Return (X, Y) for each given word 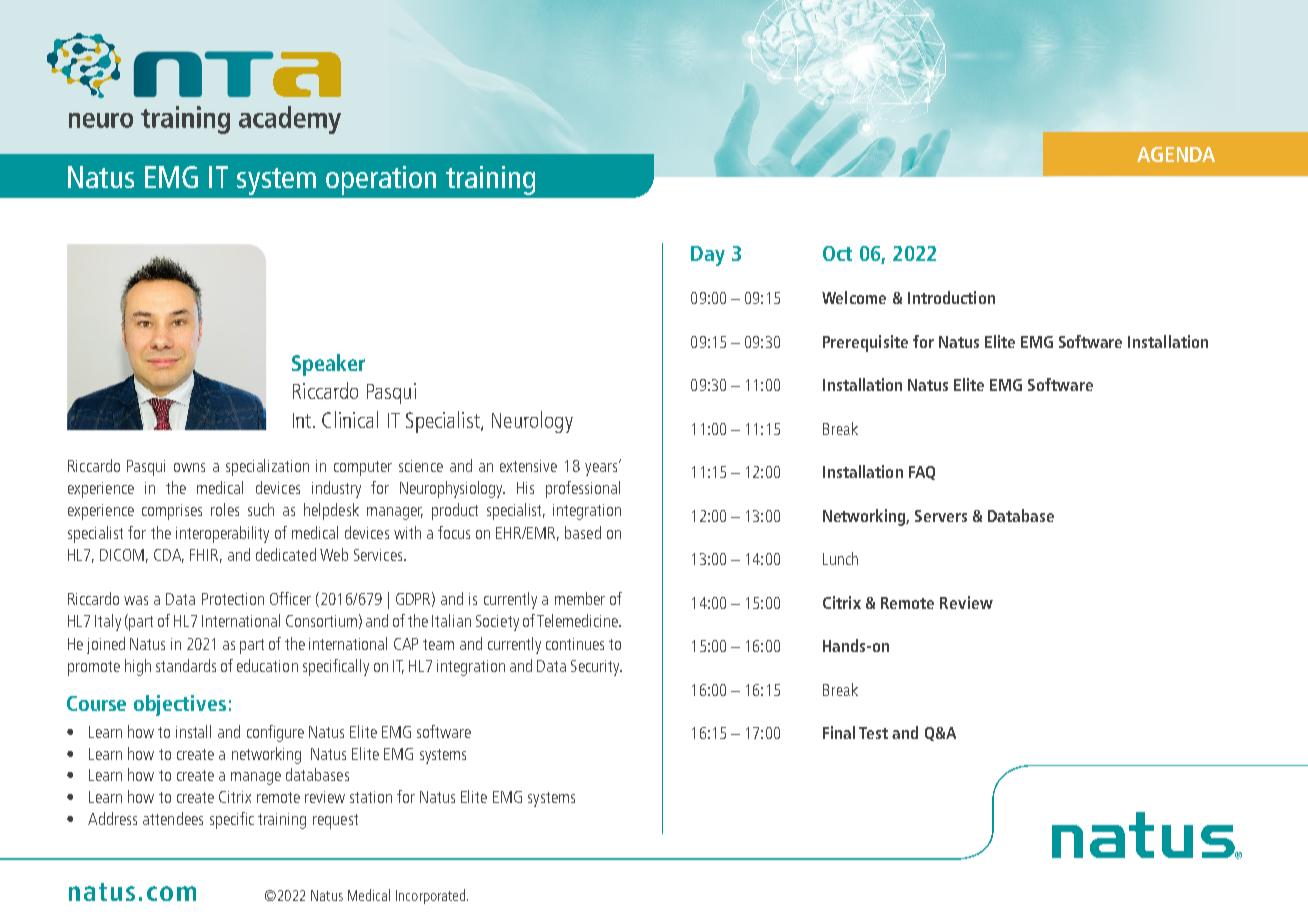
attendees (173, 818)
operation (381, 180)
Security (596, 668)
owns (189, 467)
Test (873, 733)
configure (275, 733)
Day (708, 256)
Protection (233, 599)
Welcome (854, 297)
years (602, 468)
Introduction (951, 297)
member (580, 598)
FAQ (922, 473)
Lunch (840, 558)
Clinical (350, 419)
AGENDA (1176, 154)
